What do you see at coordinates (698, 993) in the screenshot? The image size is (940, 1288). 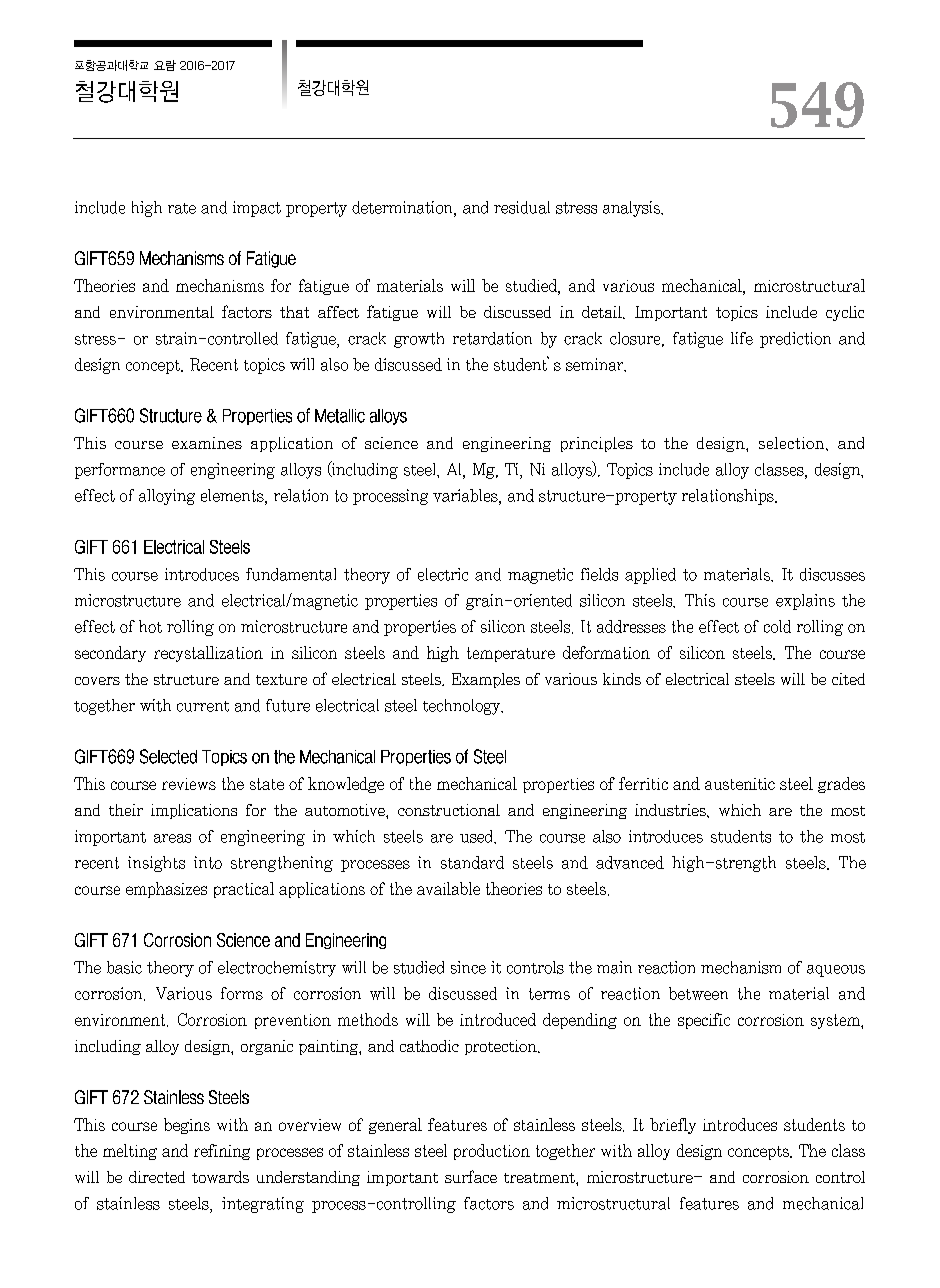 I see `between` at bounding box center [698, 993].
